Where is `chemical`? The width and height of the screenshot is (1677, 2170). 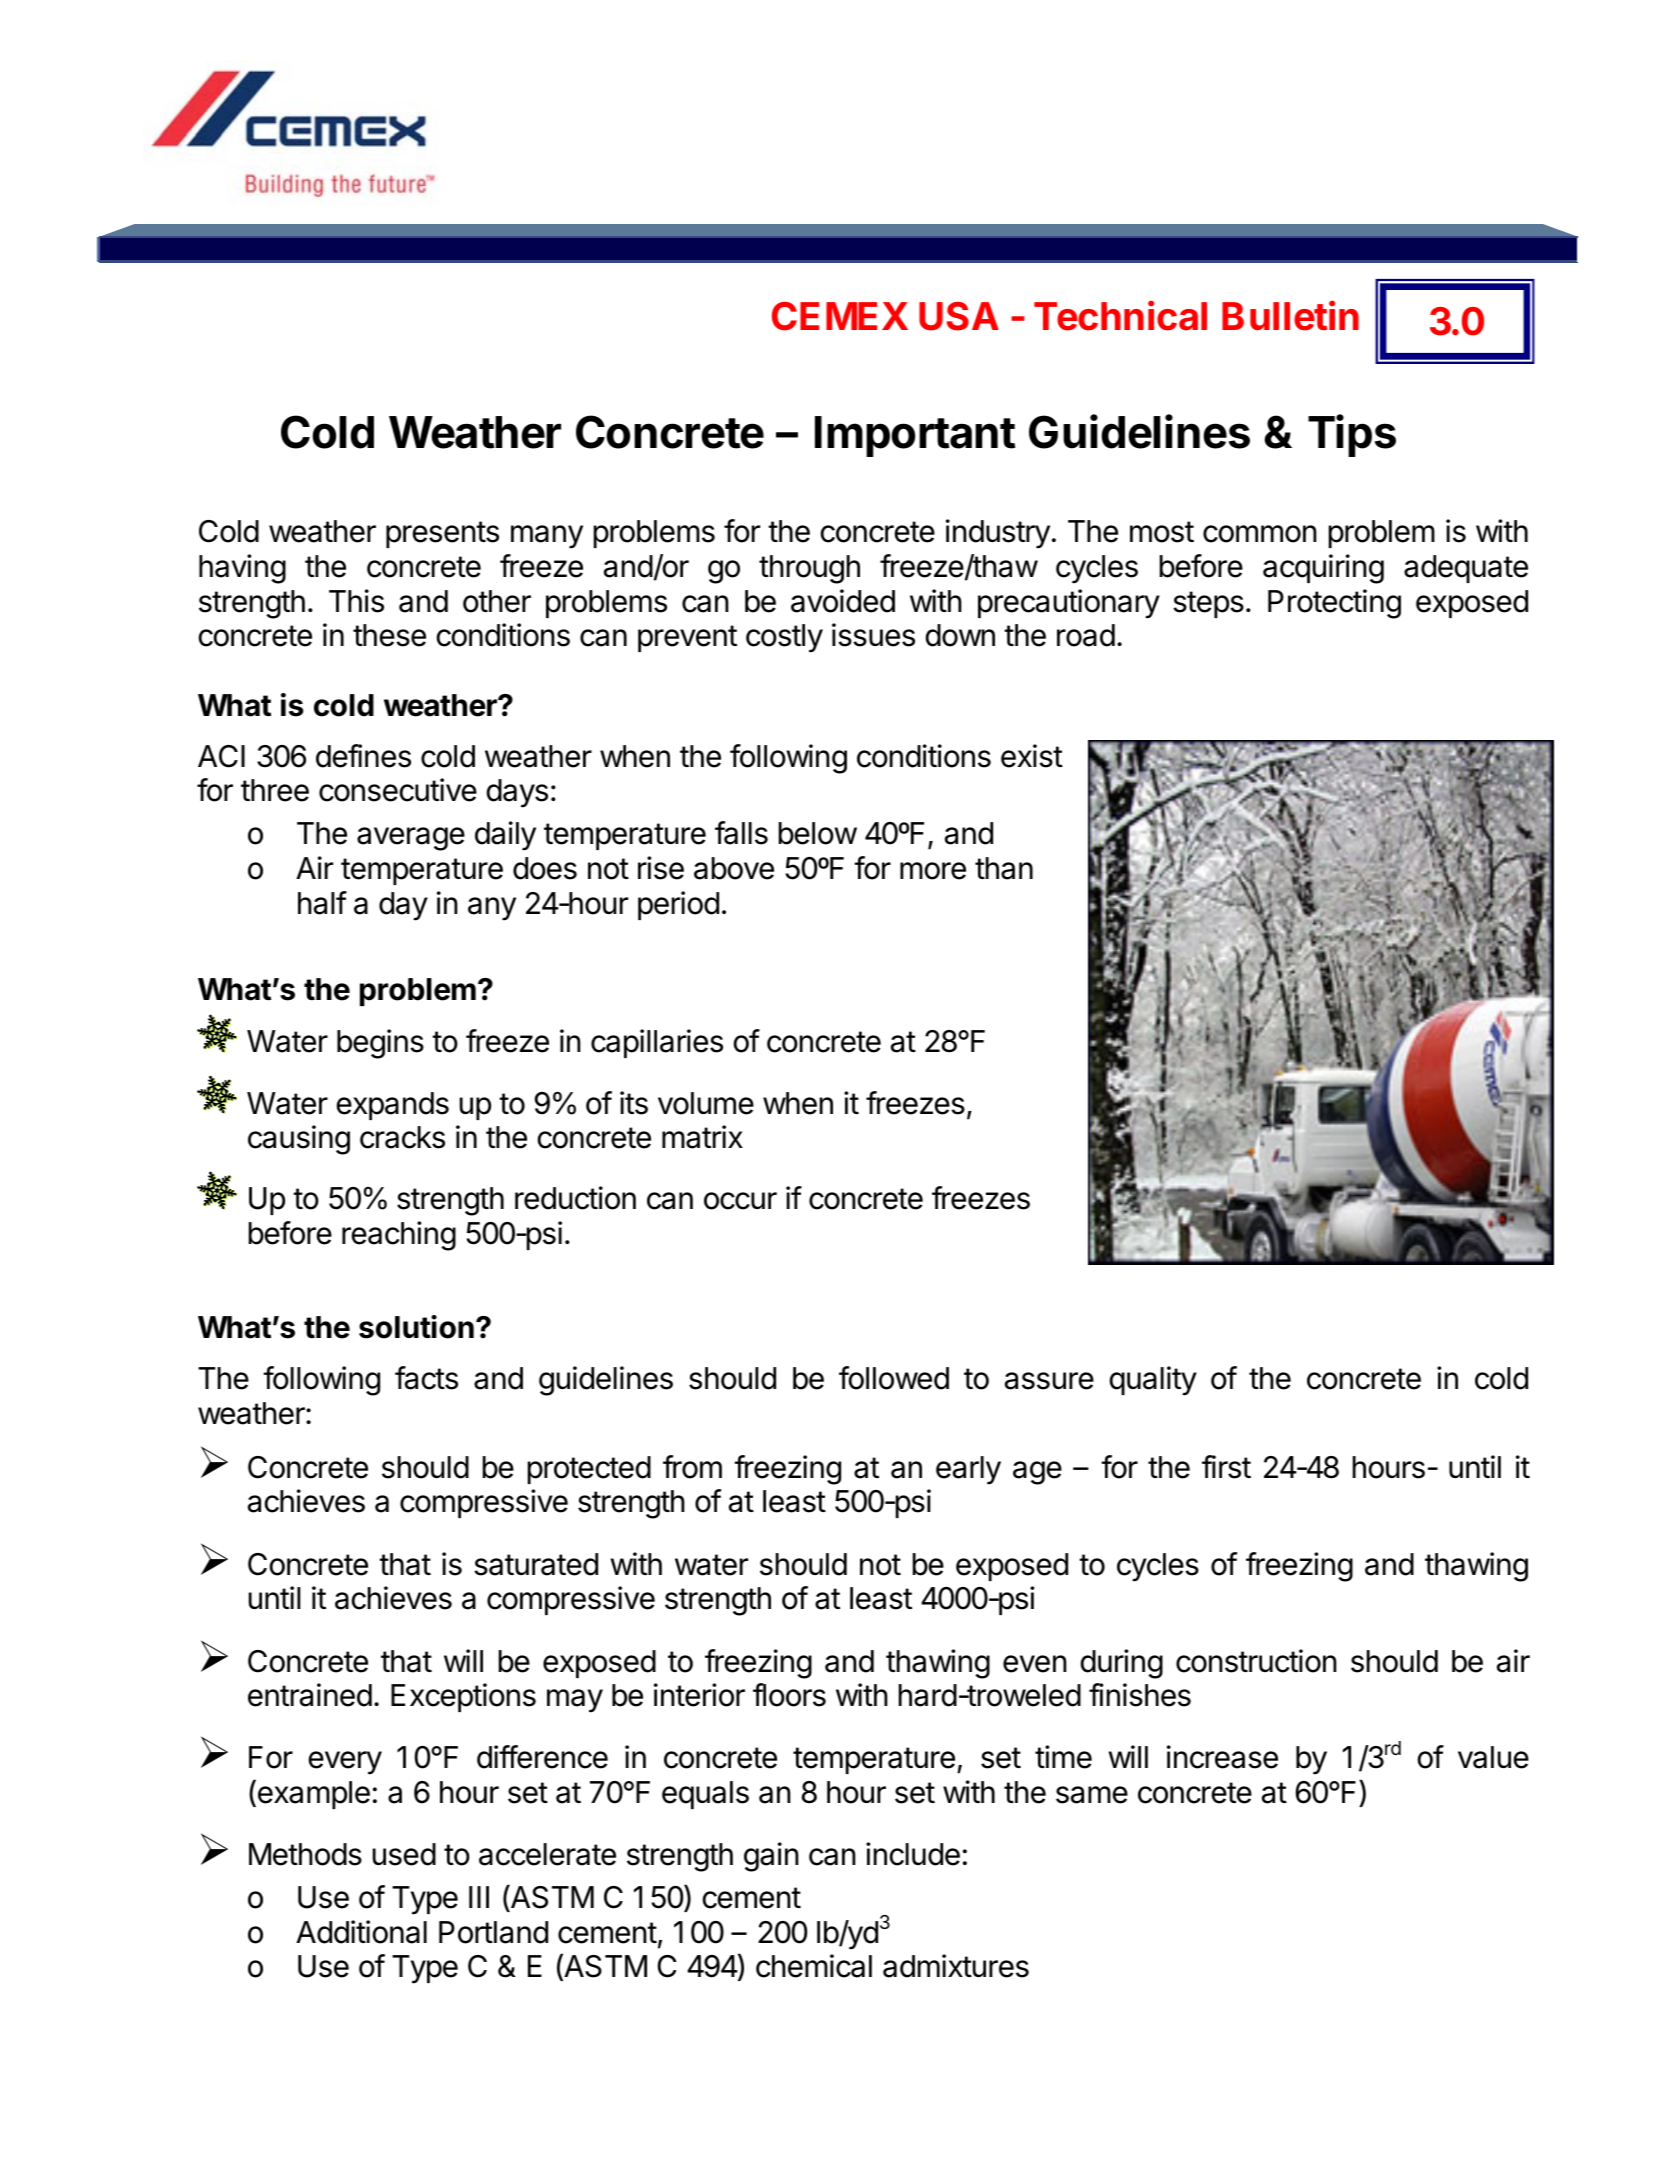 chemical is located at coordinates (814, 1966).
